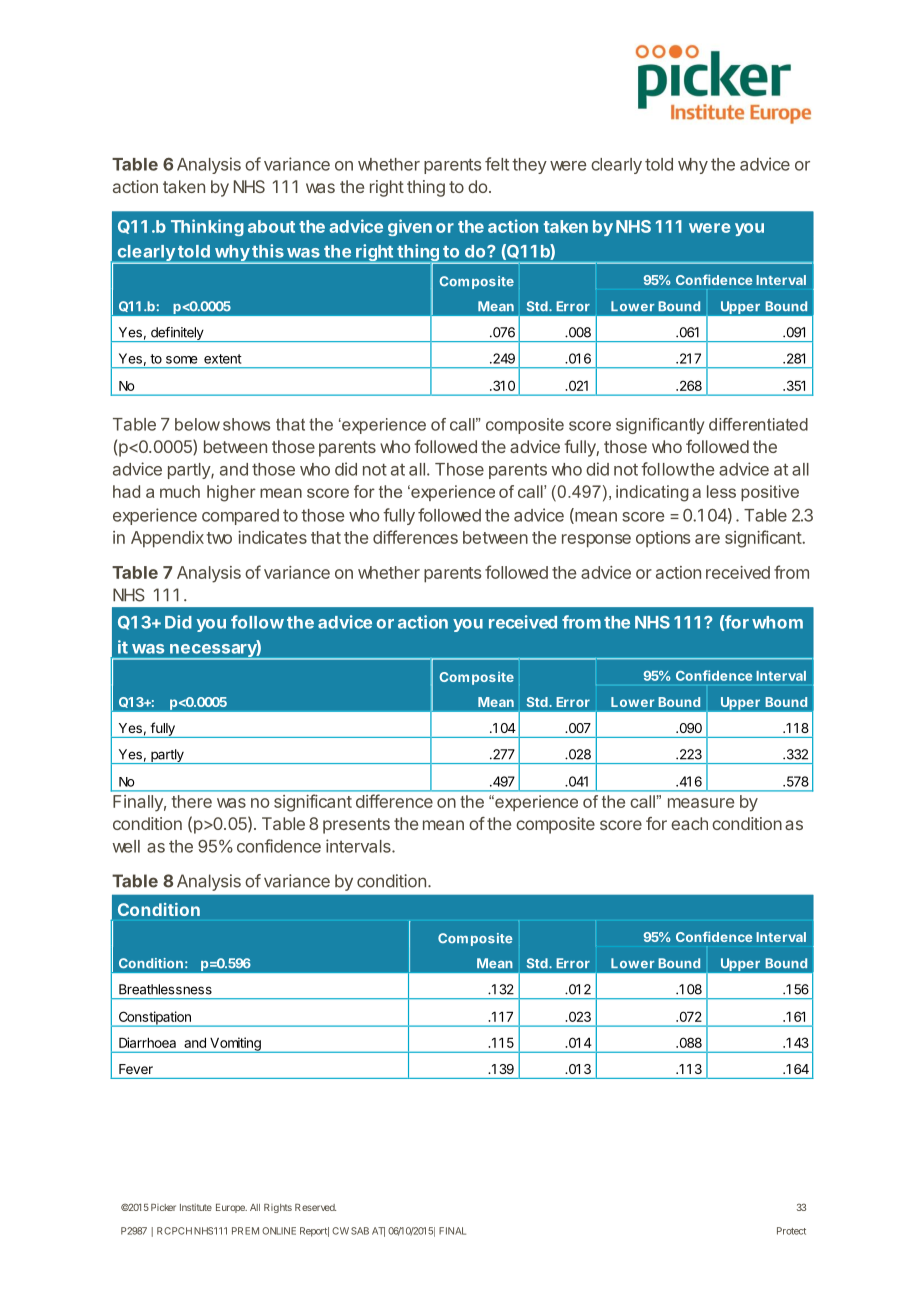 The width and height of the screenshot is (924, 1308). What do you see at coordinates (529, 166) in the screenshot?
I see `they` at bounding box center [529, 166].
